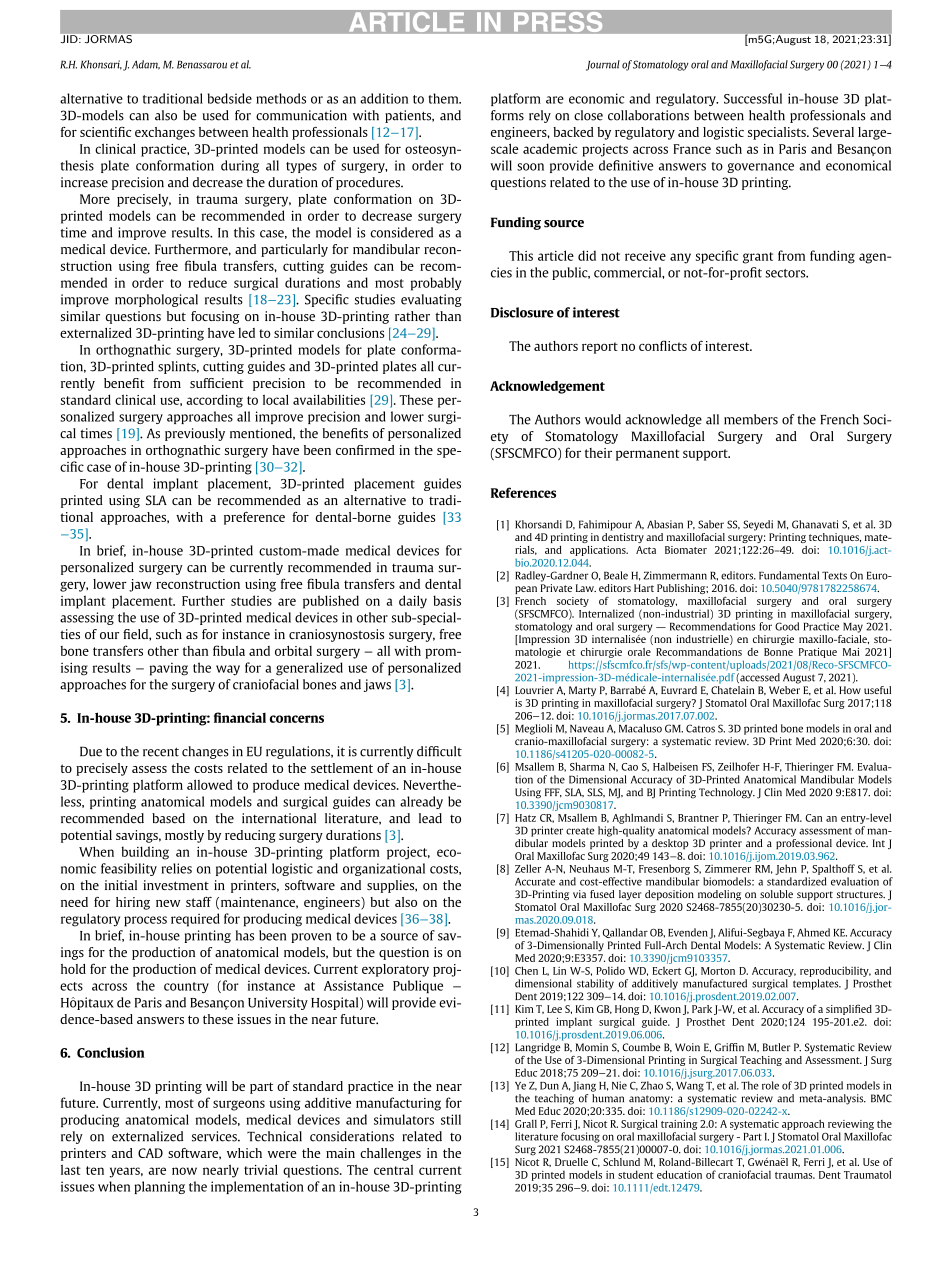 Image resolution: width=952 pixels, height=1270 pixels. What do you see at coordinates (168, 669) in the screenshot?
I see `paving` at bounding box center [168, 669].
